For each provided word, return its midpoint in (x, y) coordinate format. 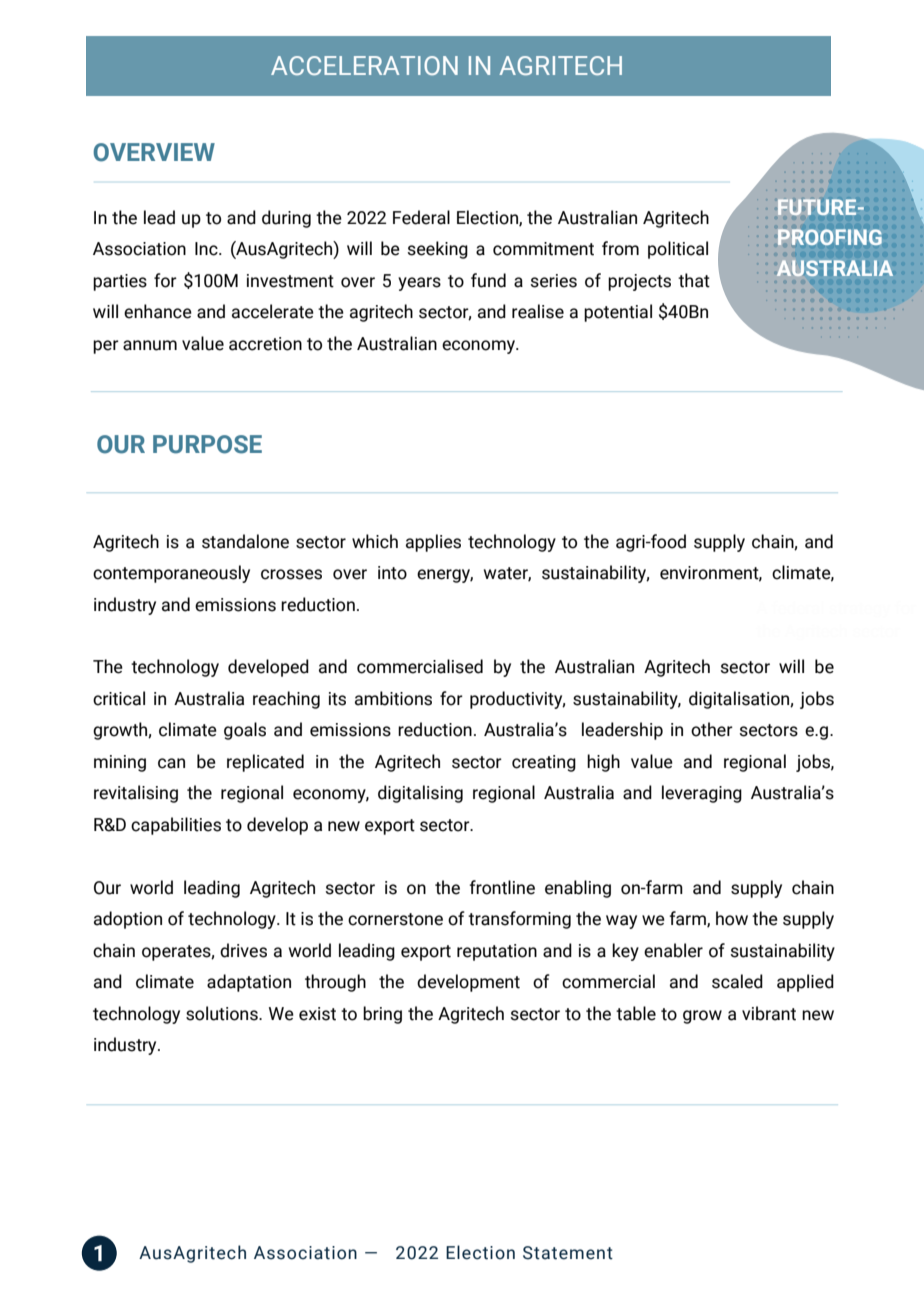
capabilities (176, 826)
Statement (568, 1253)
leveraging (702, 794)
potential (618, 313)
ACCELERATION (364, 65)
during (286, 219)
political (678, 250)
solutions (223, 1013)
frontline (502, 887)
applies (433, 543)
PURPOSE (207, 444)
